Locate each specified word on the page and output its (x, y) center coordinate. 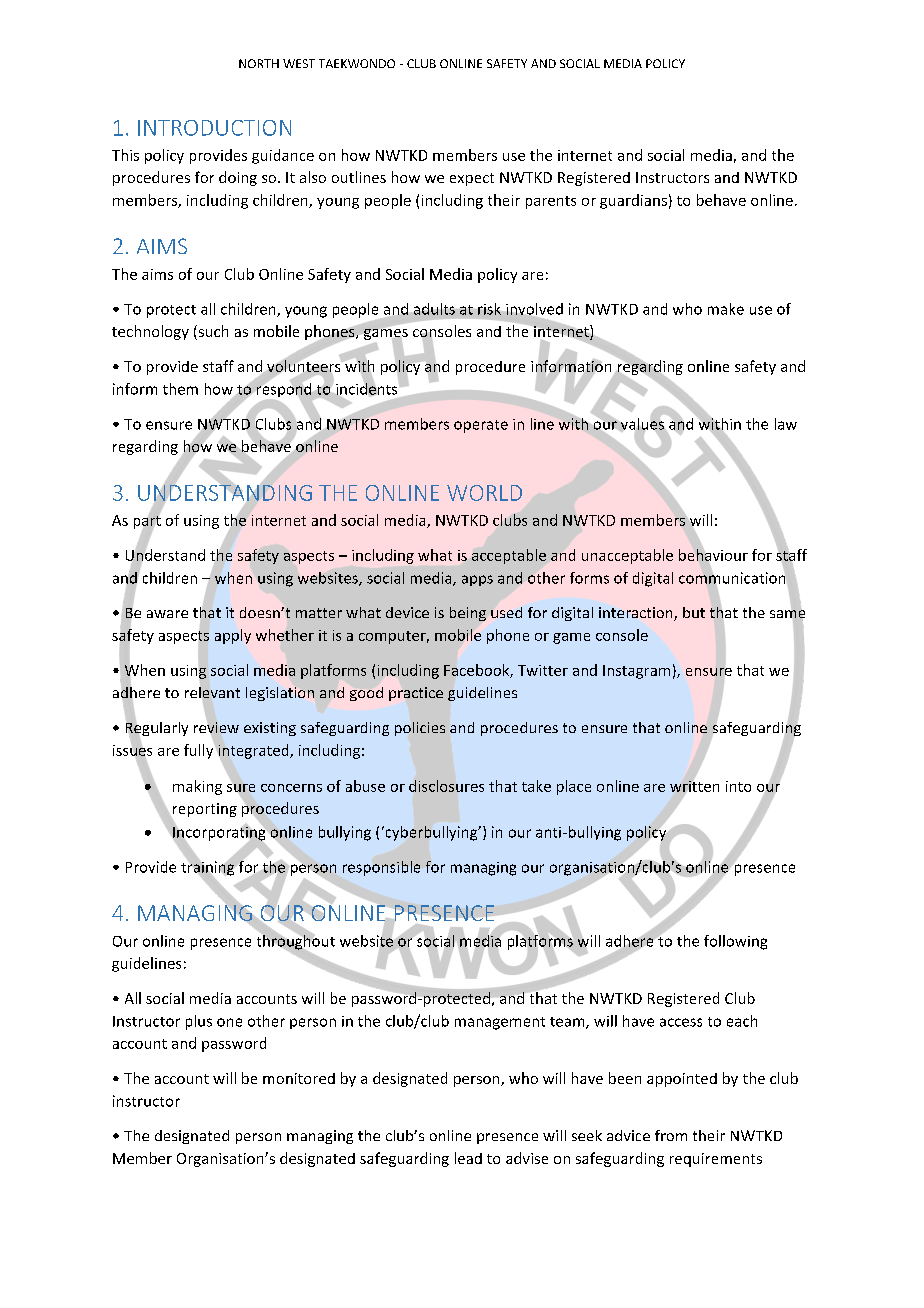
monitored (299, 1078)
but (694, 612)
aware (167, 614)
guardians (633, 201)
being (468, 614)
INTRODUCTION (214, 128)
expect (472, 179)
